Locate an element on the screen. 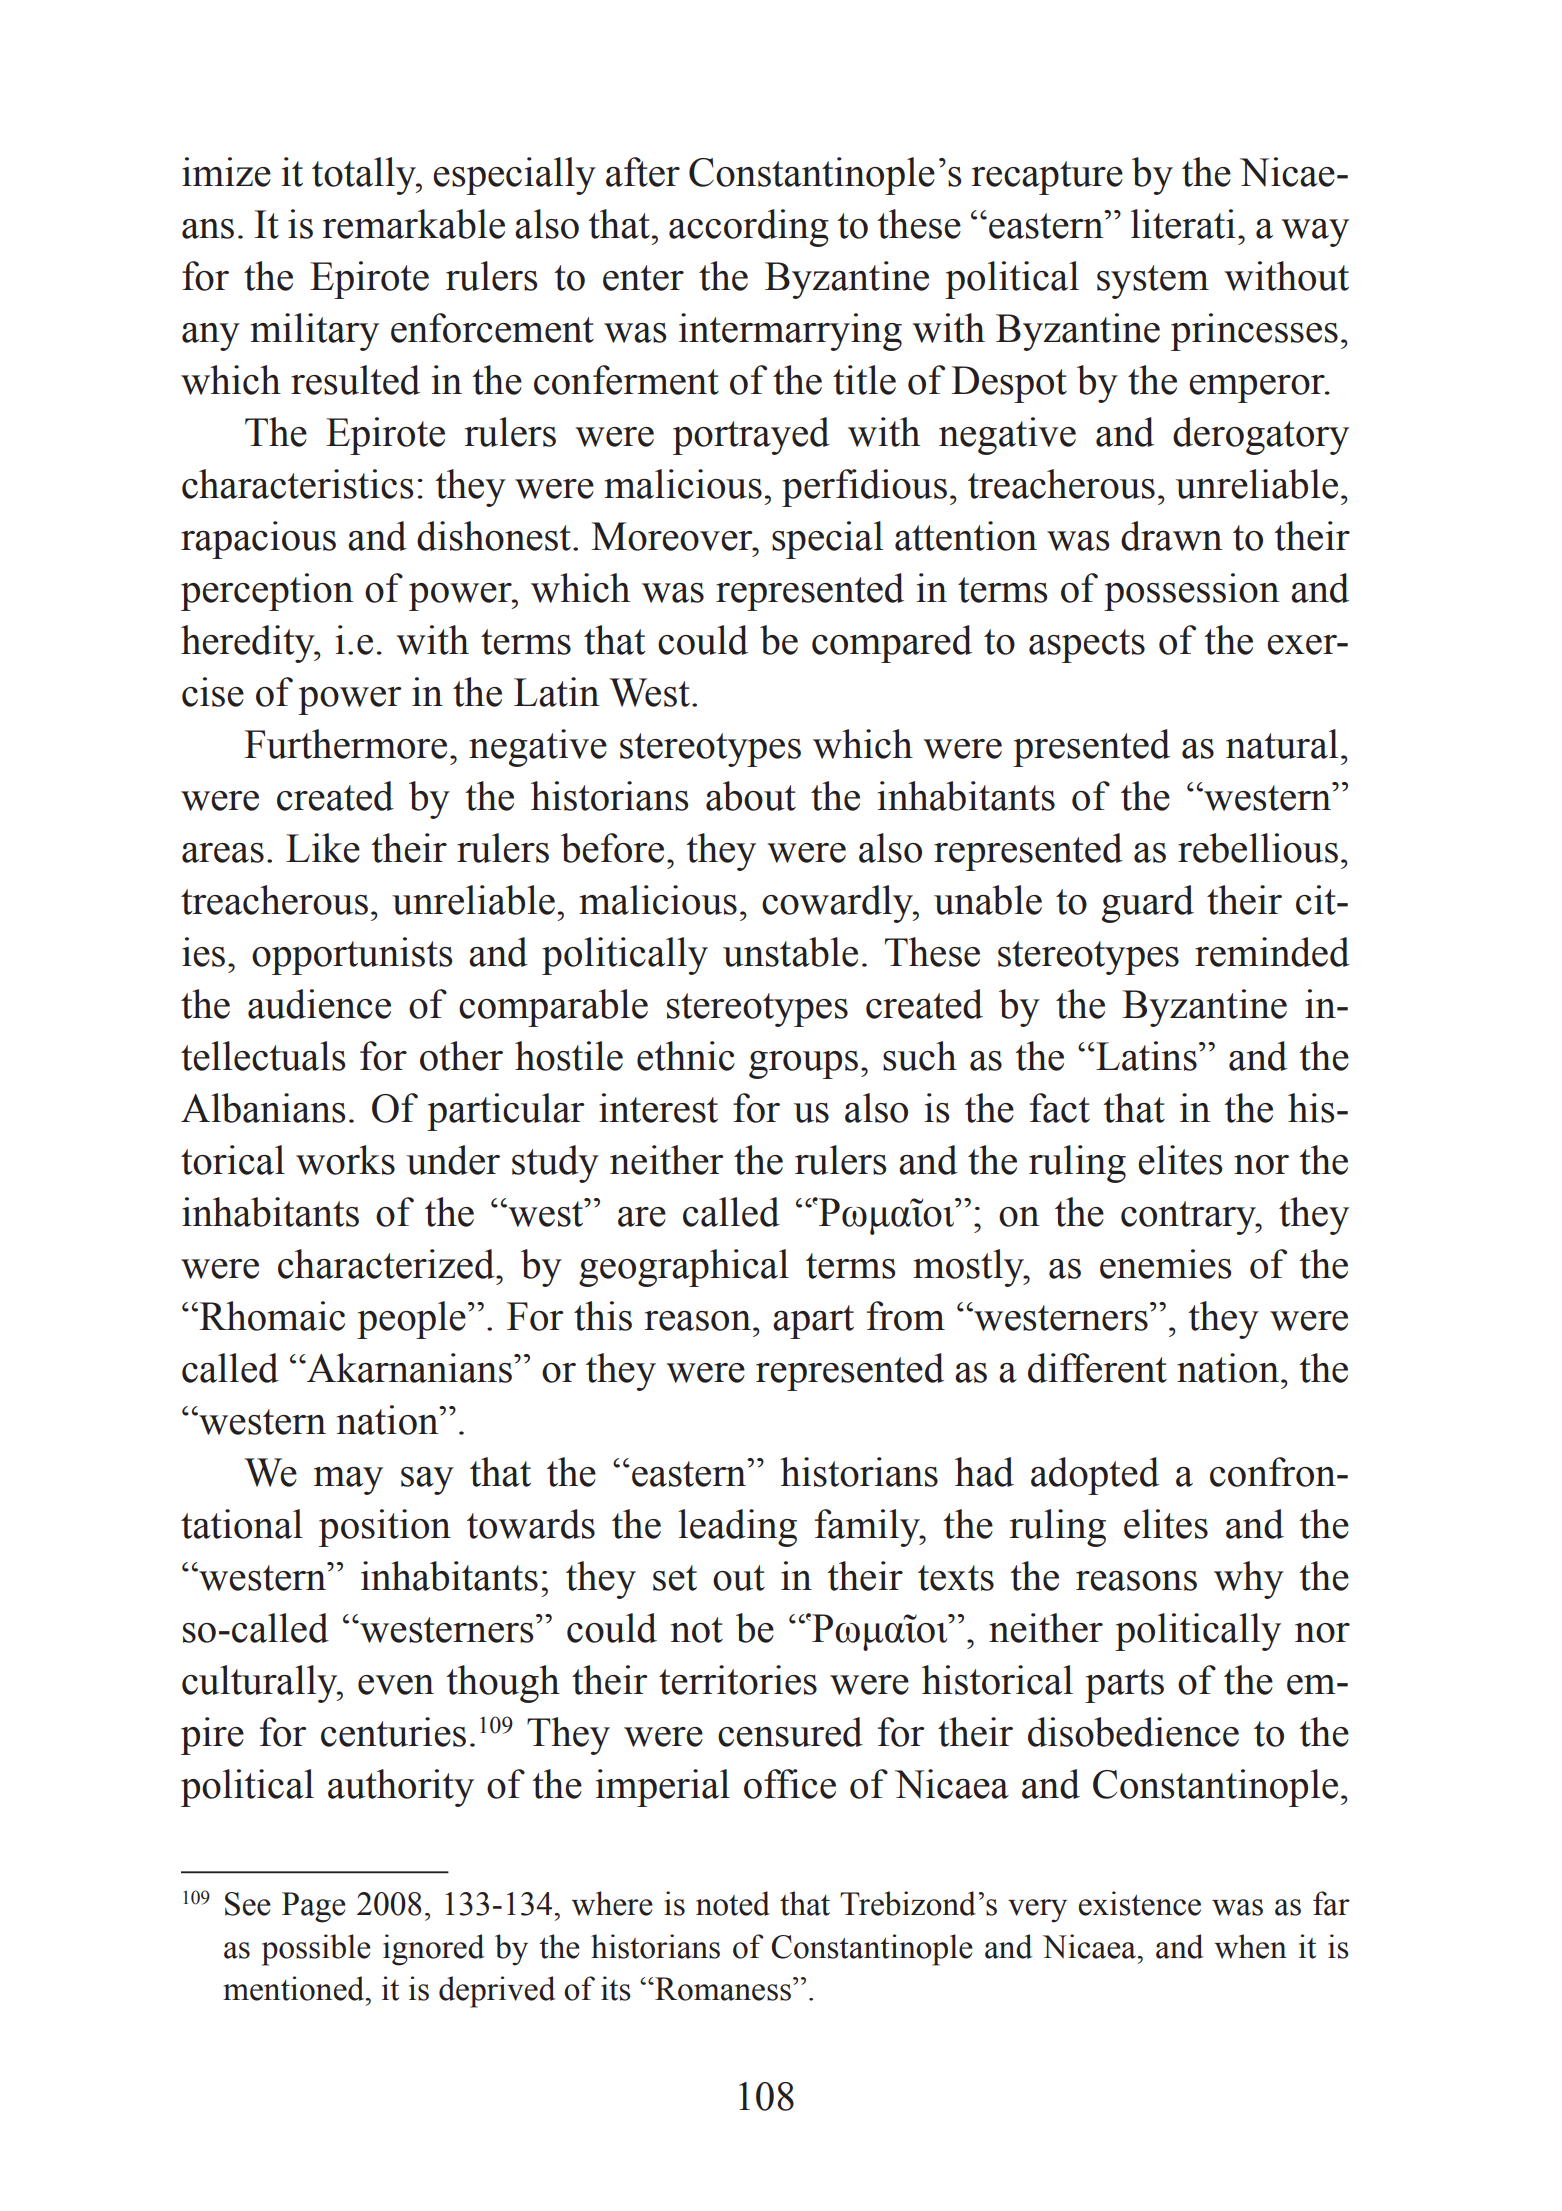  may is located at coordinates (348, 1481).
